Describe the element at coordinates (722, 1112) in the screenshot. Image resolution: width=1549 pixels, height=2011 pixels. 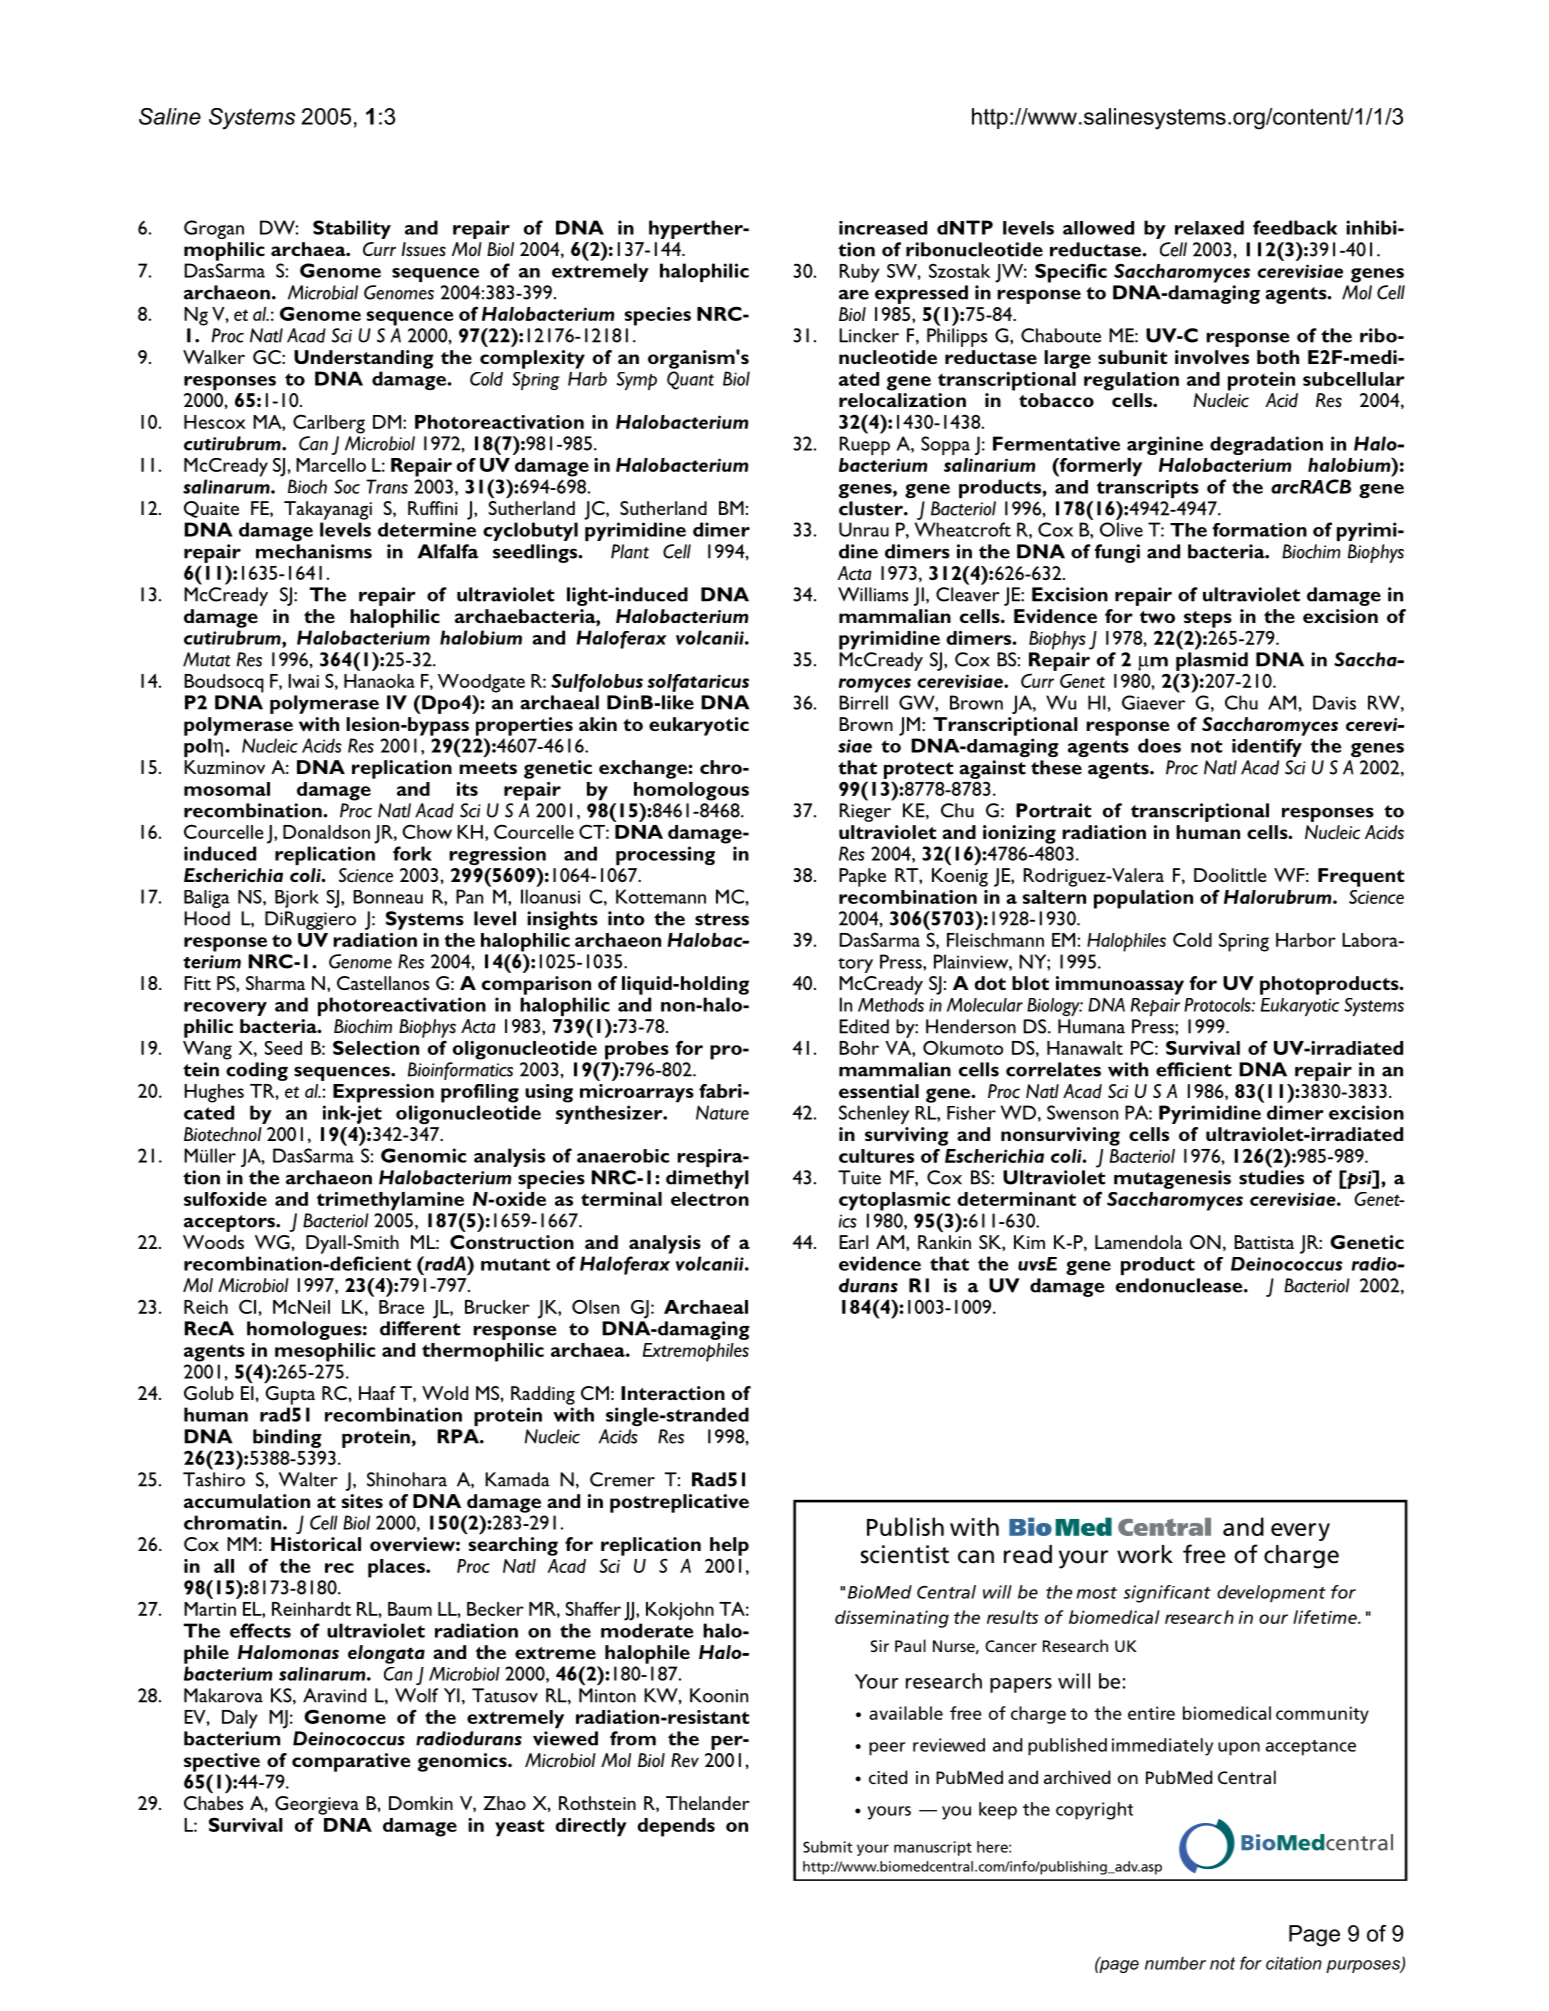
I see `Nature` at that location.
